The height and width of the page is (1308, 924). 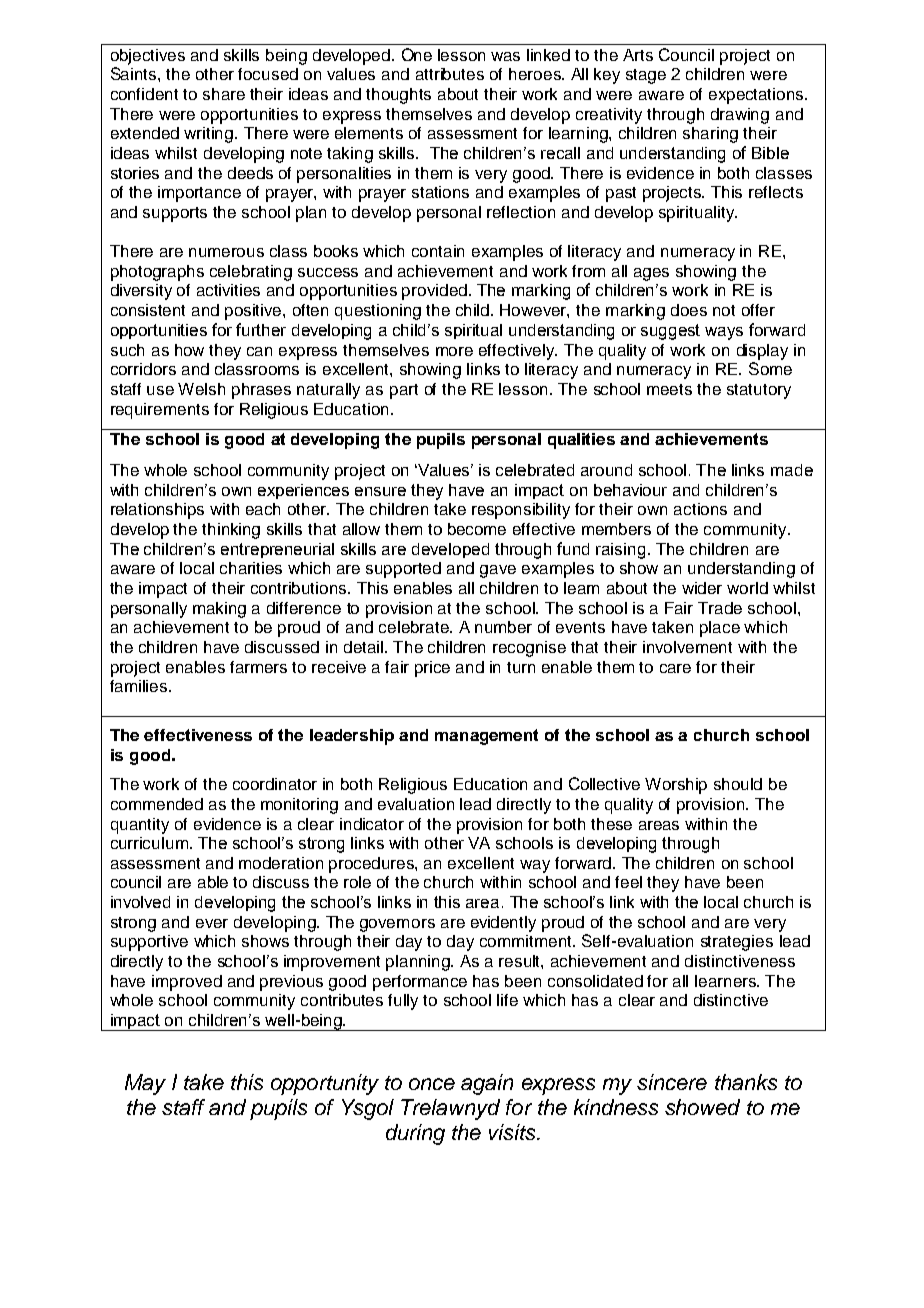 I want to click on again, so click(x=487, y=1084).
